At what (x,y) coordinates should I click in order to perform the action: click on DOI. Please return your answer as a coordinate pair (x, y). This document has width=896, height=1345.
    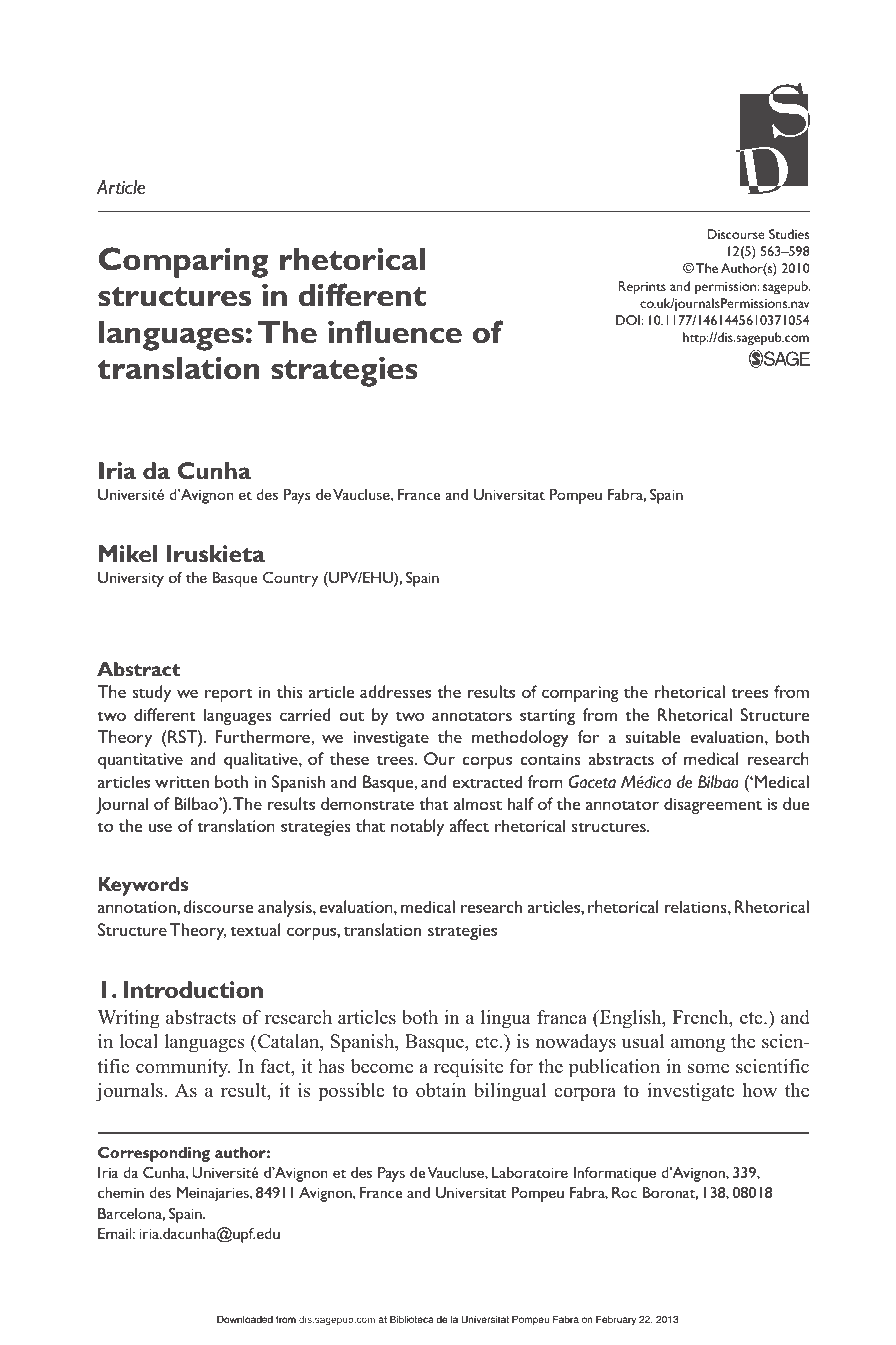
    Looking at the image, I should click on (629, 320).
